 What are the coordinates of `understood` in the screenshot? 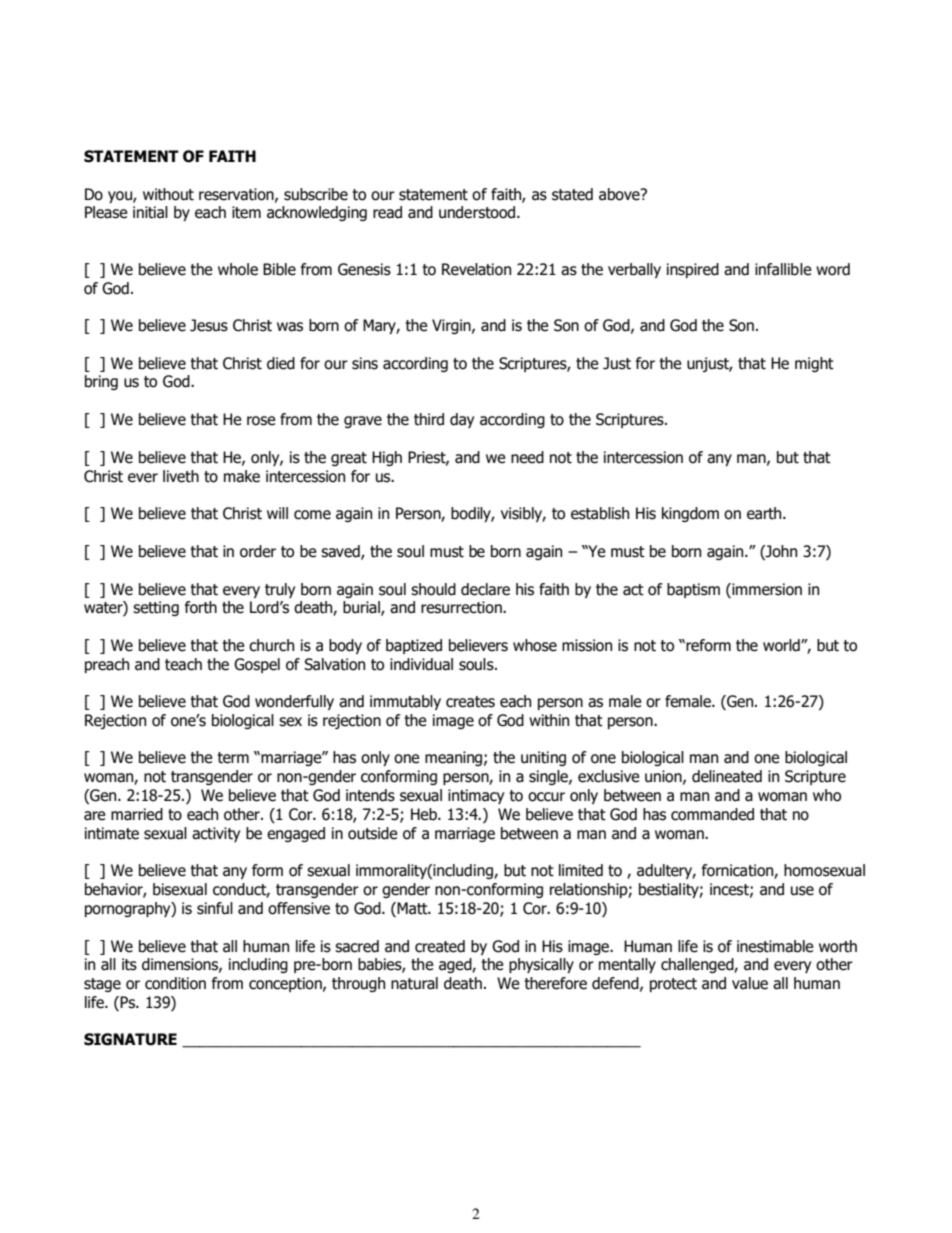 It's located at (478, 212).
